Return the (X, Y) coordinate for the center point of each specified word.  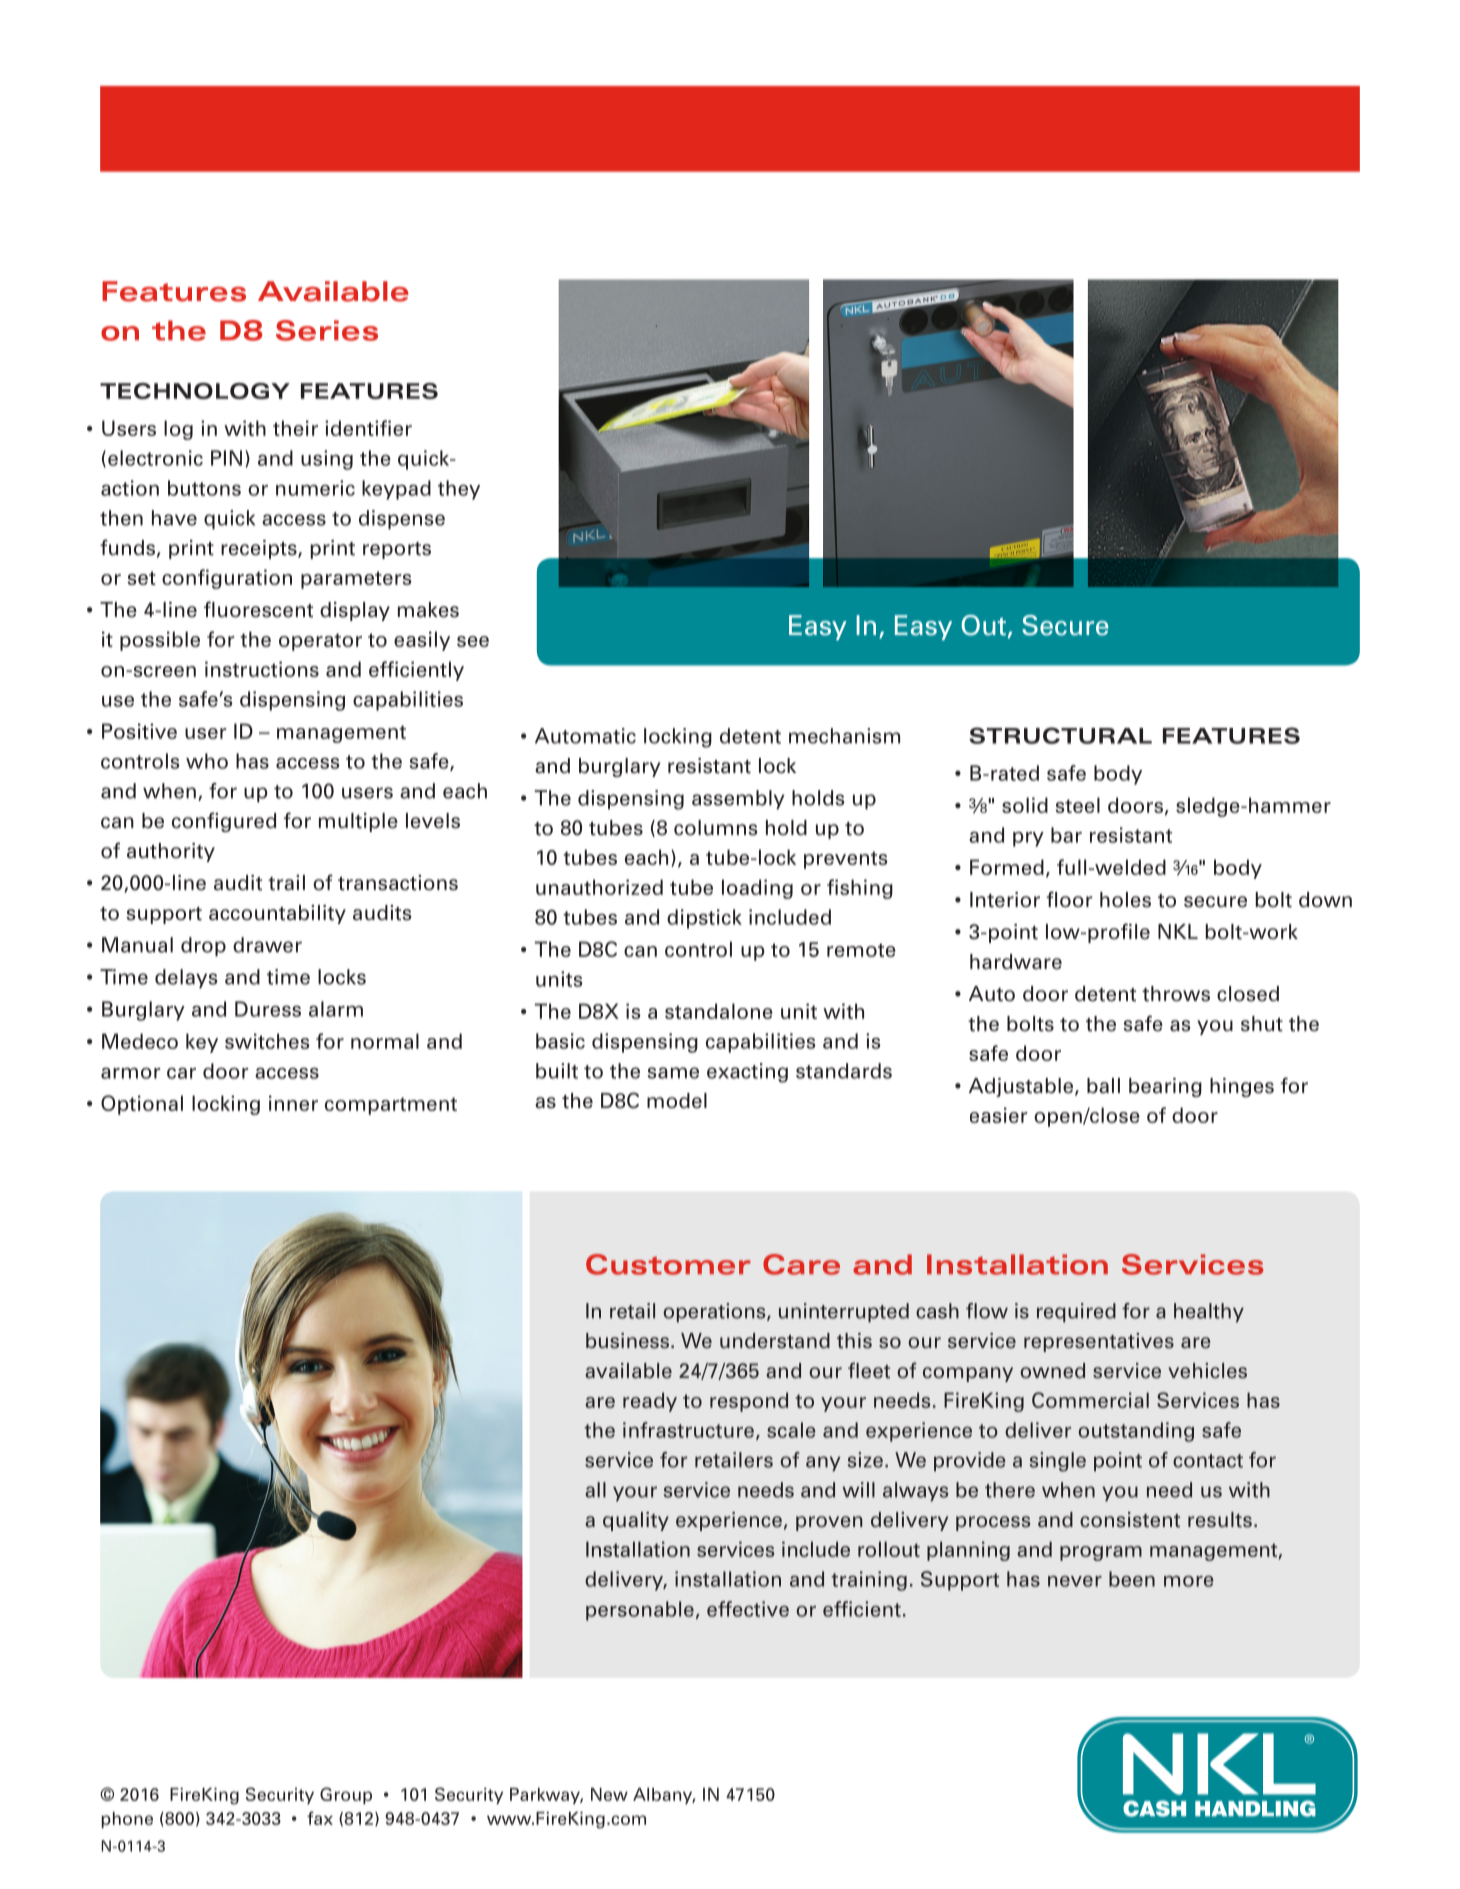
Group (346, 1795)
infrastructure (688, 1430)
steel (1078, 805)
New (609, 1794)
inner (293, 1103)
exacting (747, 1073)
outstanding (1136, 1432)
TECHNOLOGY (195, 391)
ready (650, 1402)
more (1189, 1581)
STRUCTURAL (1060, 735)
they (459, 490)
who (207, 761)
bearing (1165, 1087)
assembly (738, 800)
